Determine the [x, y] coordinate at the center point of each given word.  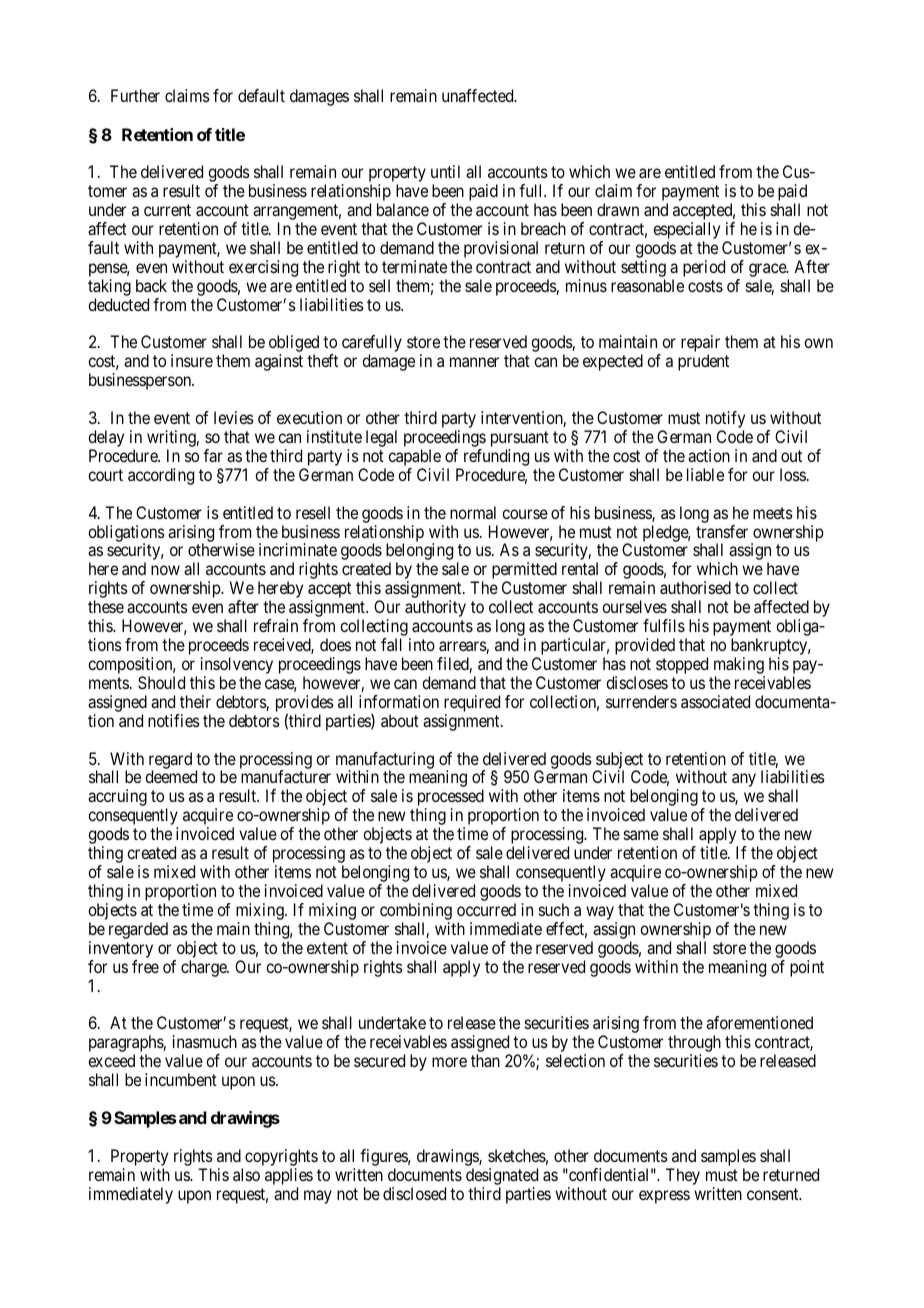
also [246, 1174]
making [739, 667]
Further [135, 95]
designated [502, 1176]
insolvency [237, 667]
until [445, 171]
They [683, 1176]
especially [686, 232]
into [422, 644]
